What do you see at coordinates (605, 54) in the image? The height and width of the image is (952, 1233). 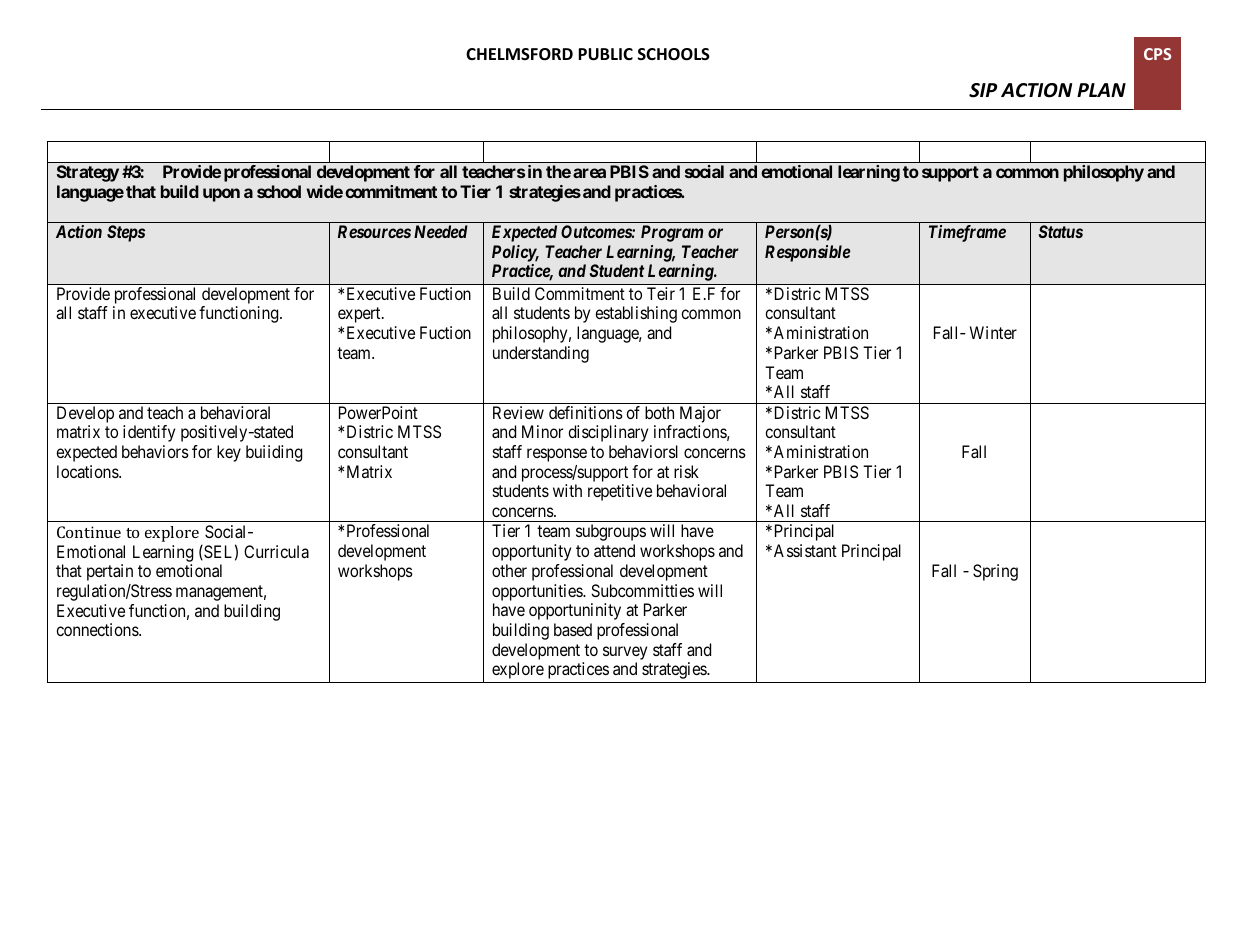 I see `PUBLIC` at bounding box center [605, 54].
